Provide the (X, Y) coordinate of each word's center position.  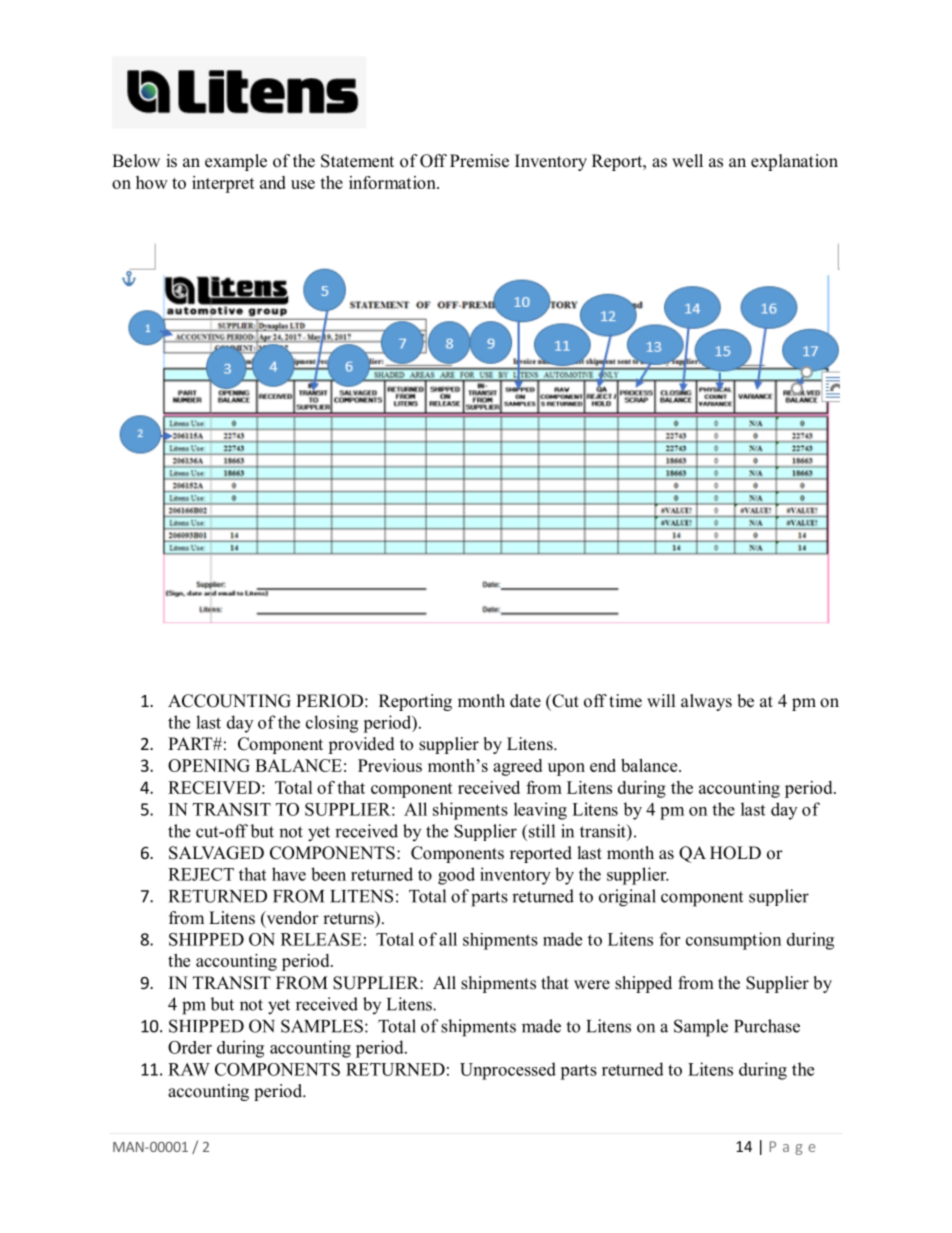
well (687, 161)
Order (190, 1047)
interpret (223, 184)
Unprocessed (508, 1071)
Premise (479, 161)
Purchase (767, 1026)
